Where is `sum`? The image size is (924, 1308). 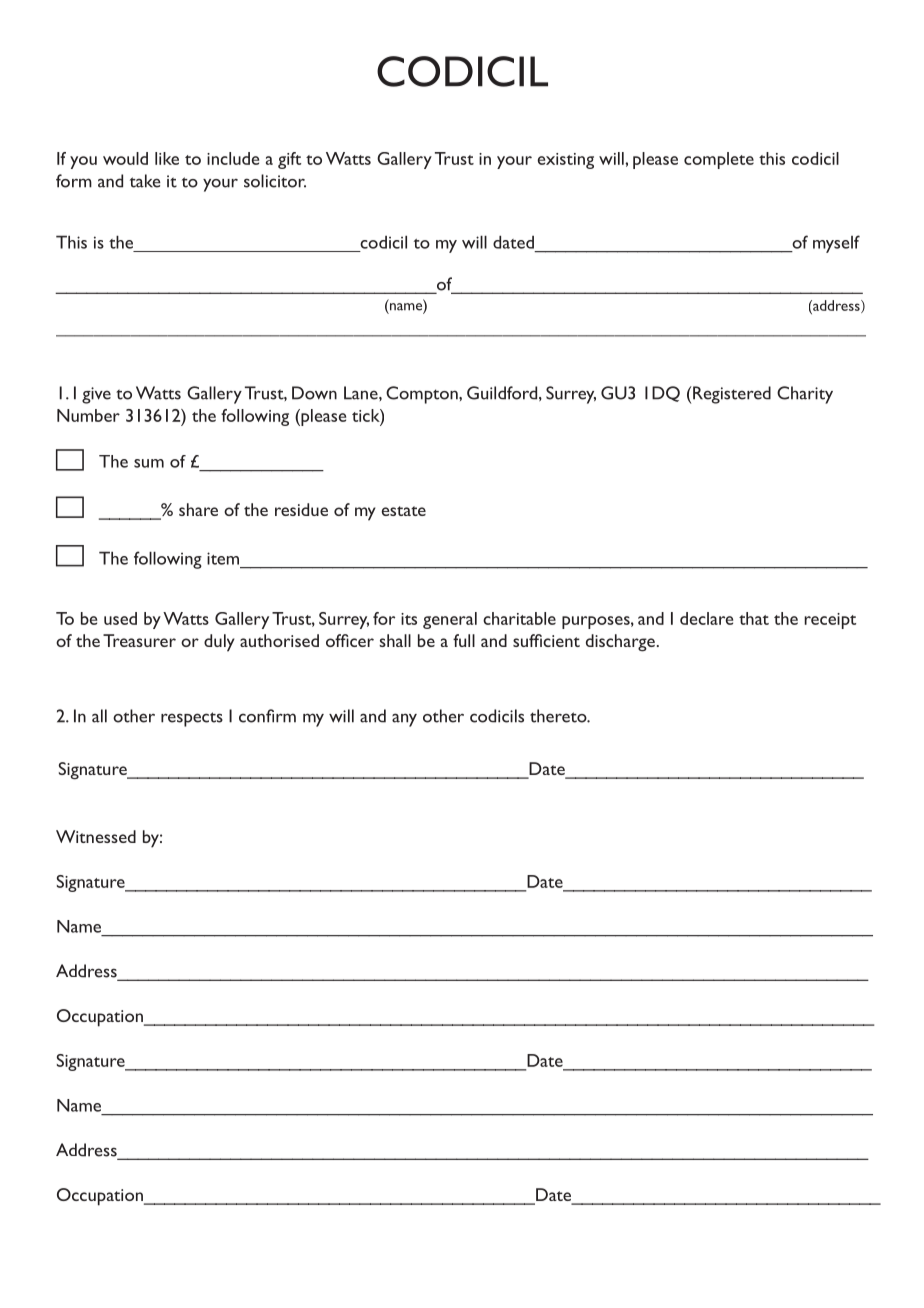 sum is located at coordinates (149, 463).
